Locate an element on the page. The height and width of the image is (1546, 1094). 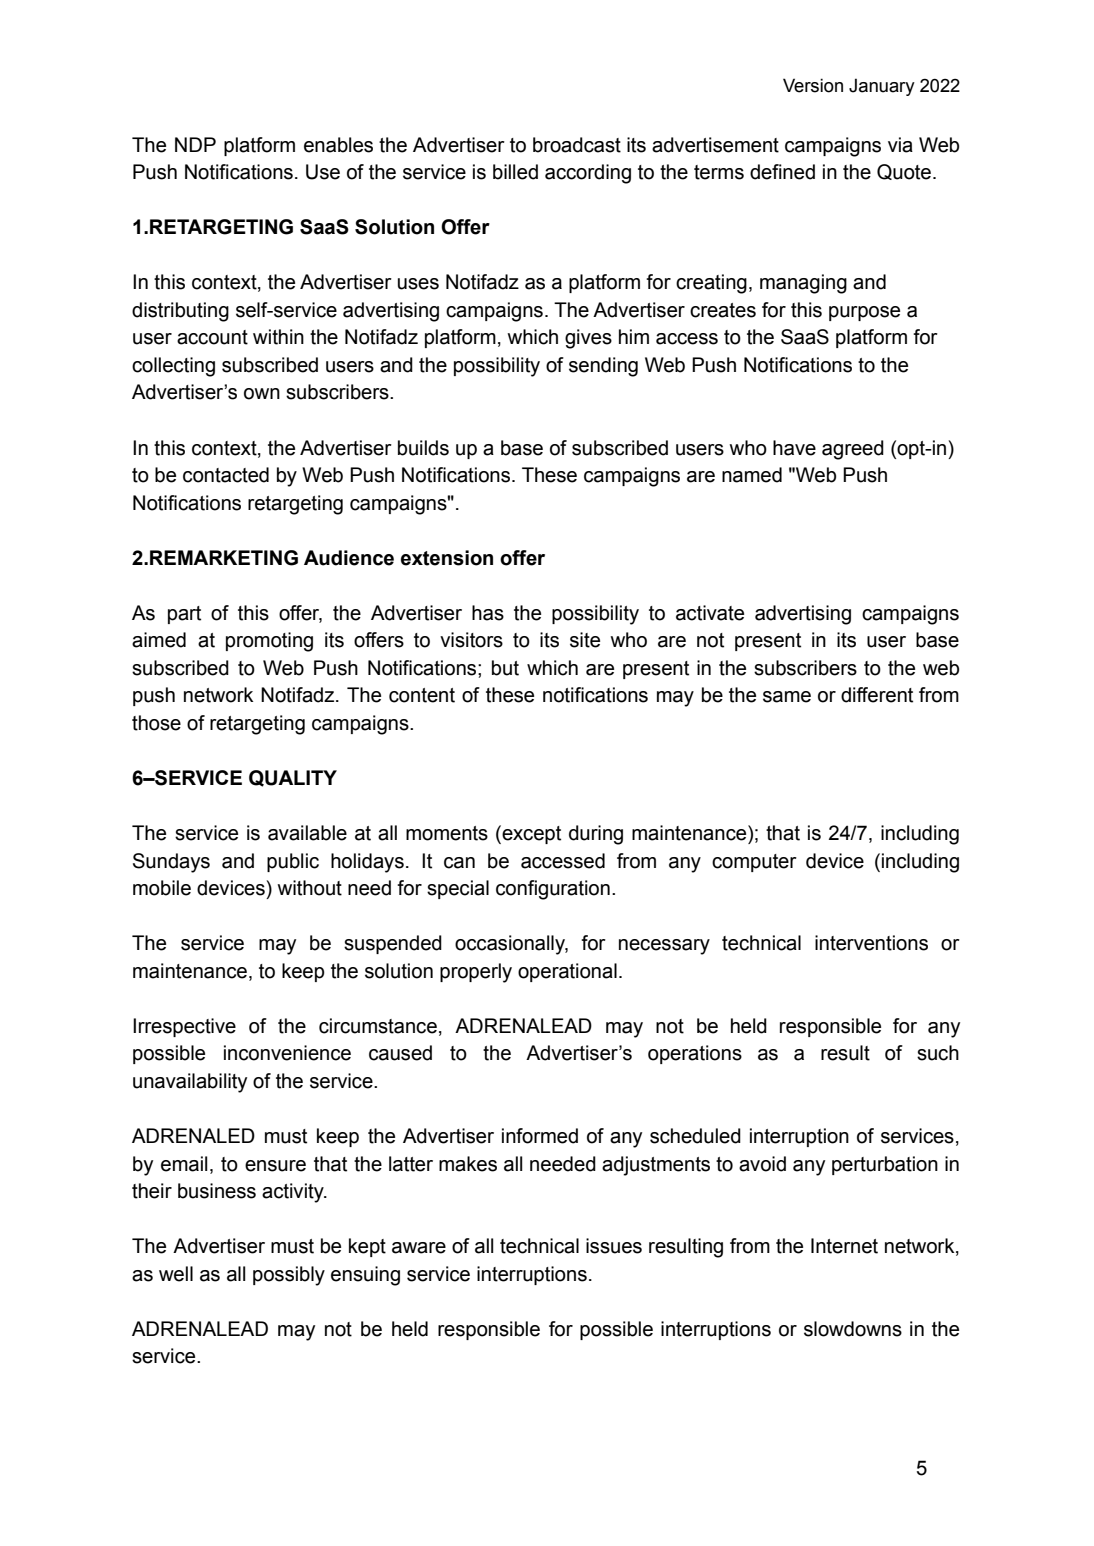
issues is located at coordinates (614, 1246).
